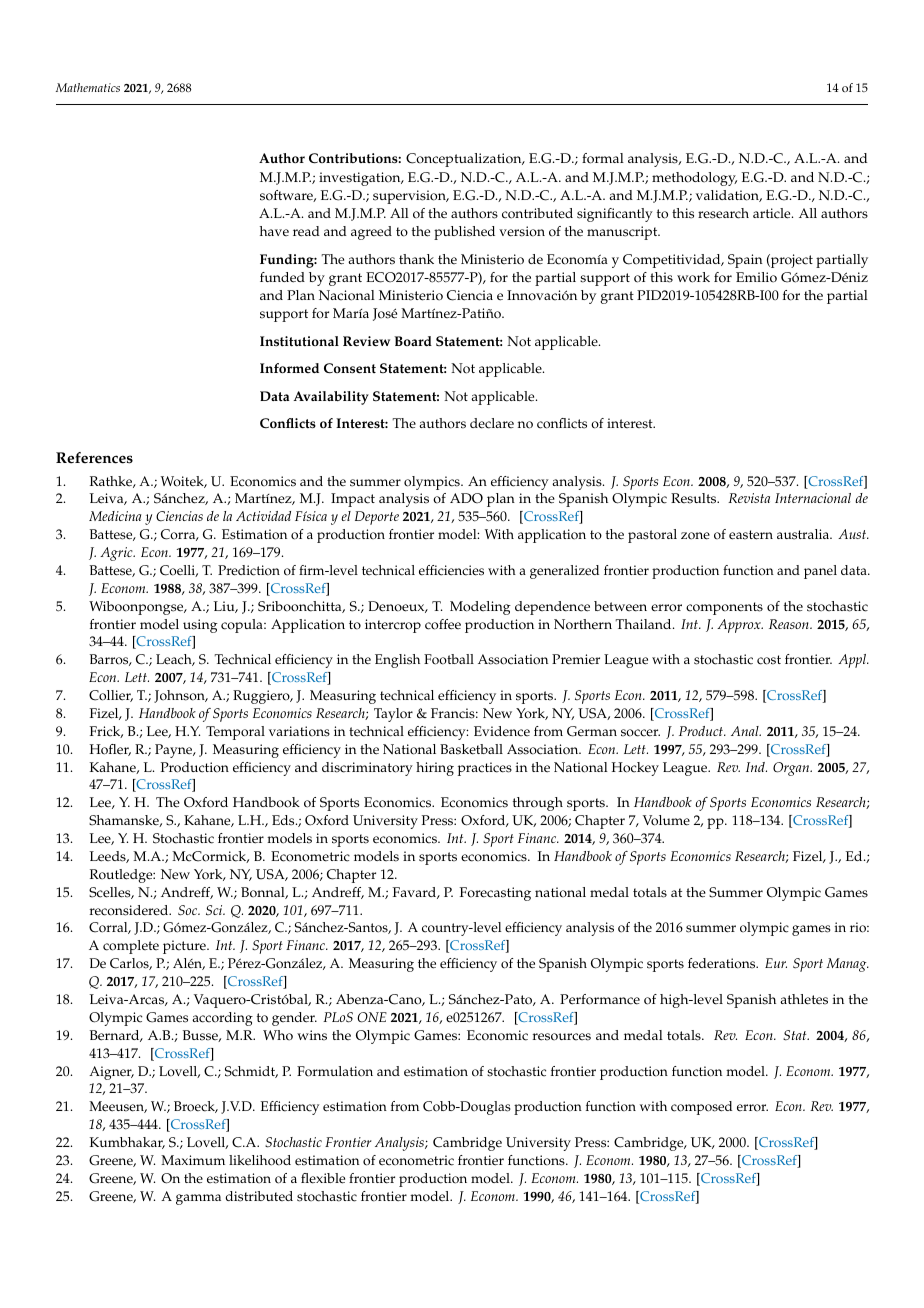 This screenshot has height=1308, width=924. What do you see at coordinates (200, 626) in the screenshot?
I see `using` at bounding box center [200, 626].
